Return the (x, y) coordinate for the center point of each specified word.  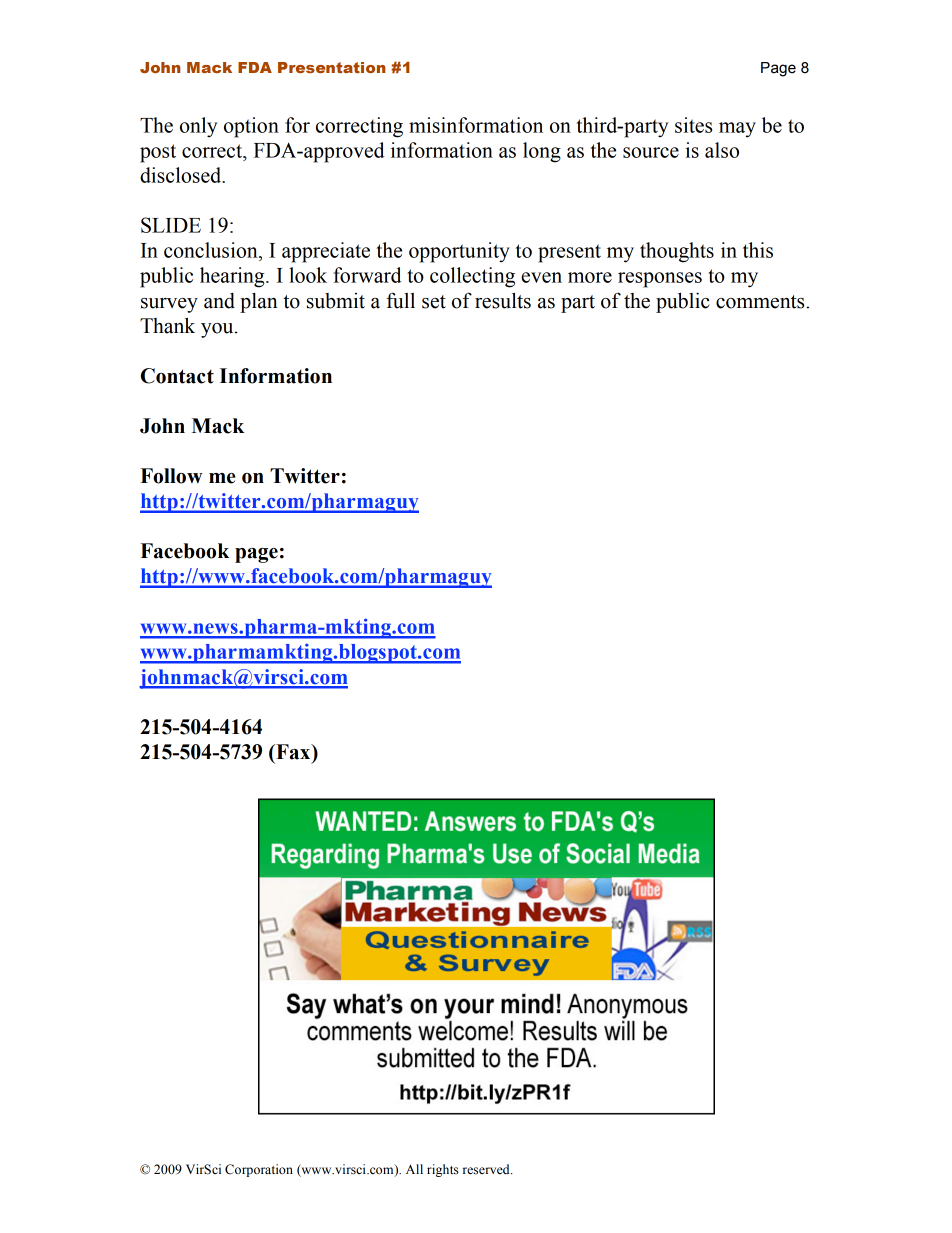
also (722, 150)
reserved (487, 1169)
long (542, 152)
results (503, 301)
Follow (171, 476)
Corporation (259, 1170)
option (251, 127)
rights (443, 1170)
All (414, 1169)
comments (761, 302)
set (434, 302)
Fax (293, 752)
